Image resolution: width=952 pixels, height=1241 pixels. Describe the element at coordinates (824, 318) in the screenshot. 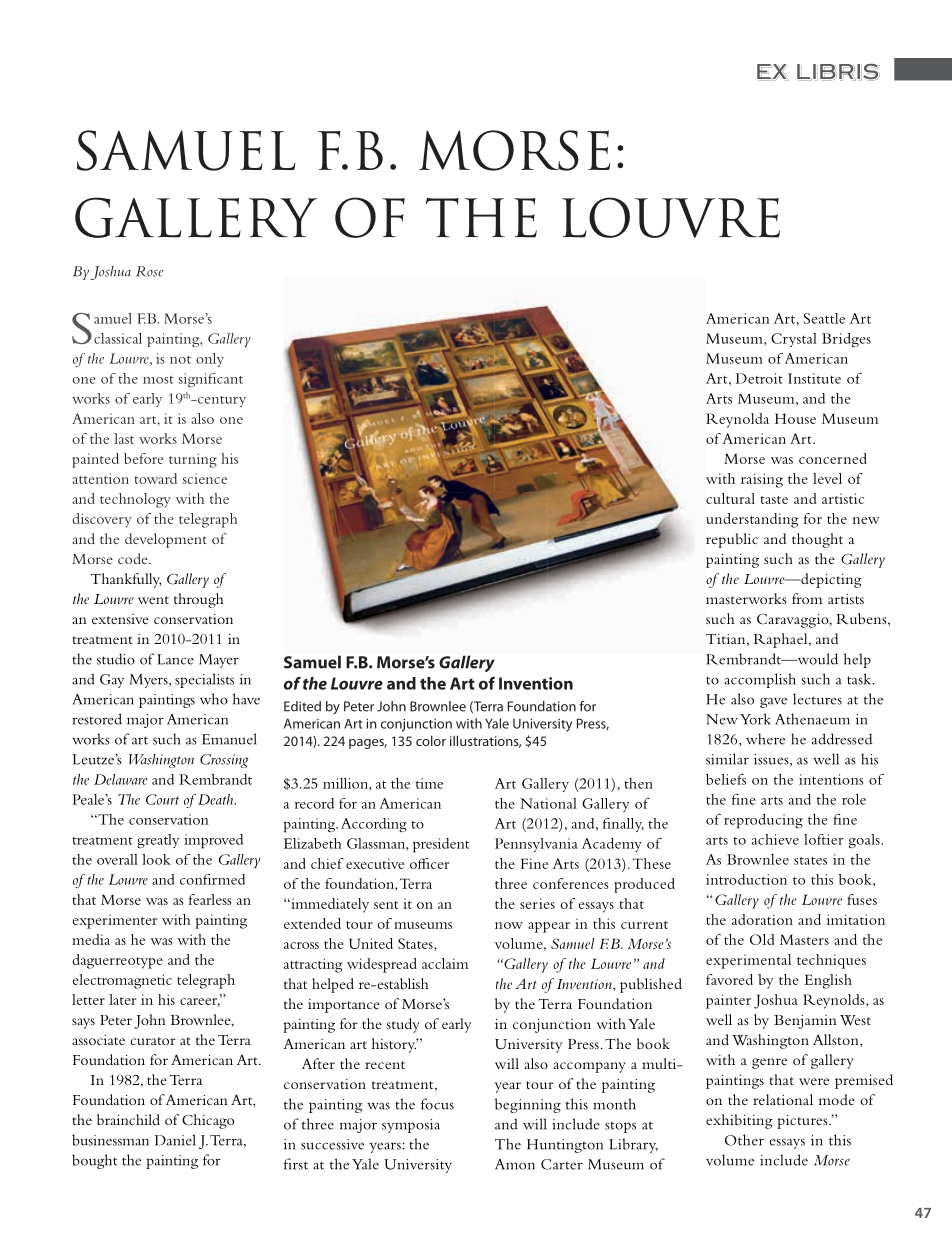

I see `Seattle` at that location.
